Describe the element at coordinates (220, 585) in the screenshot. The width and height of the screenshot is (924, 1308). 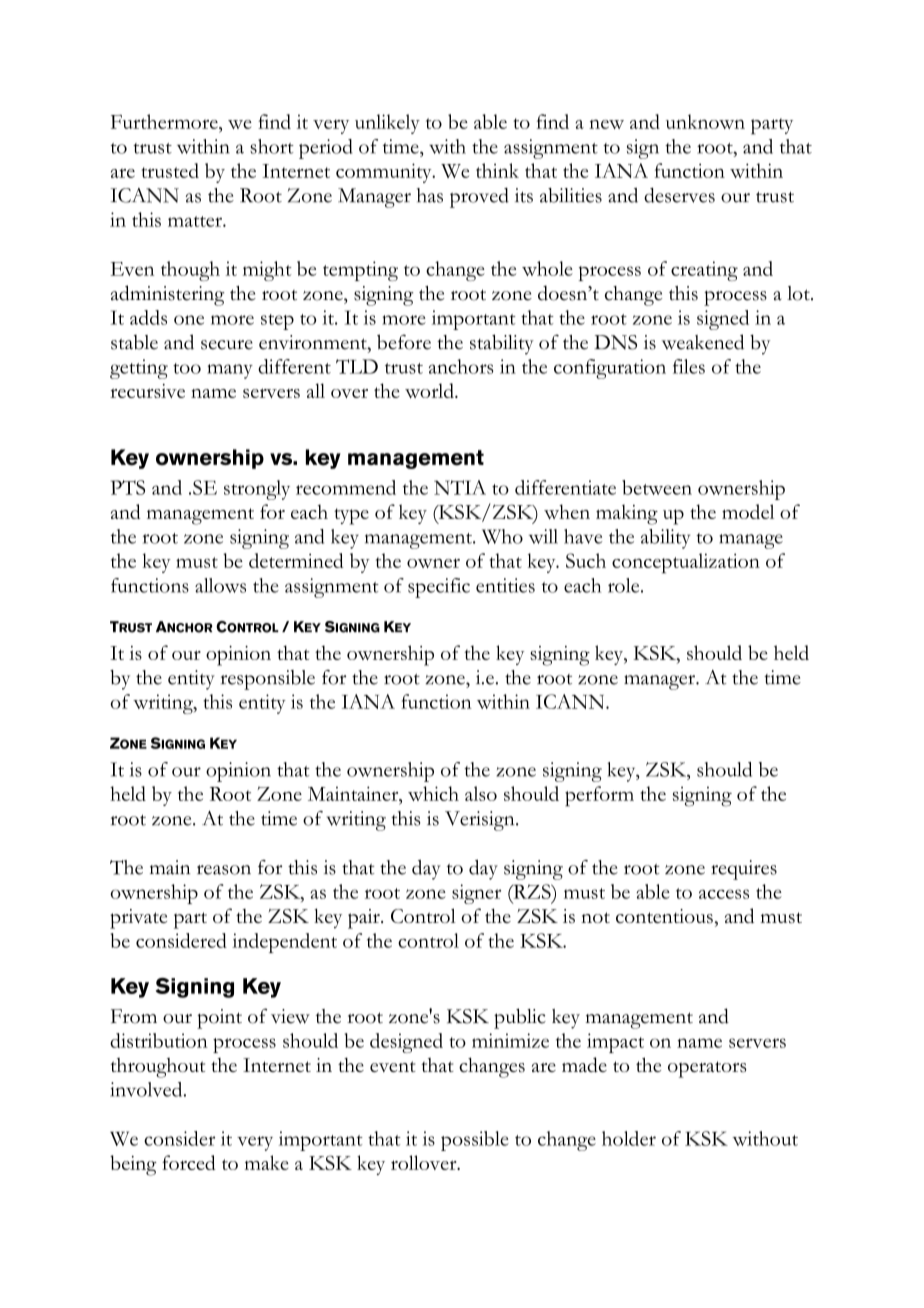
I see `allows` at that location.
